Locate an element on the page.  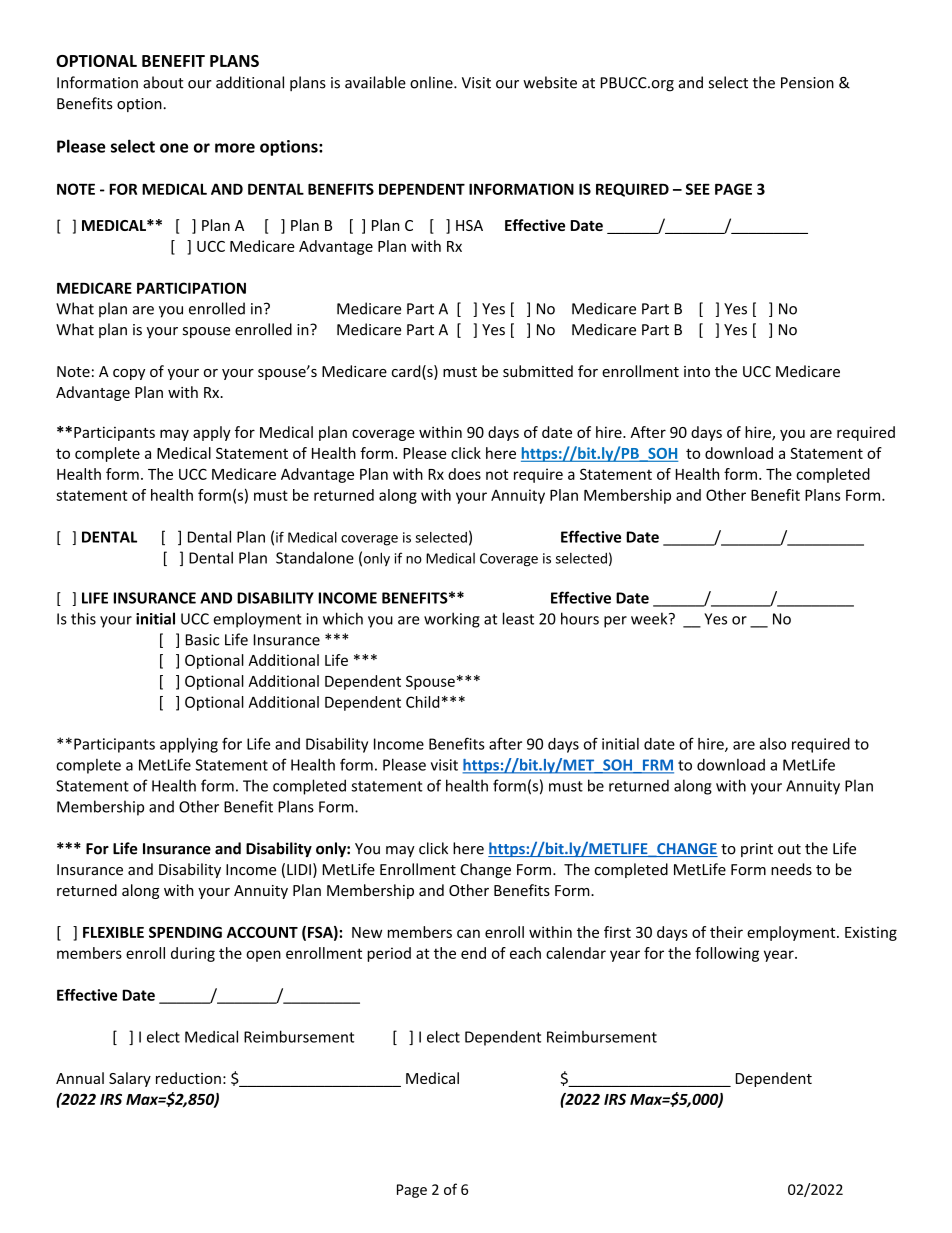
each is located at coordinates (525, 953).
